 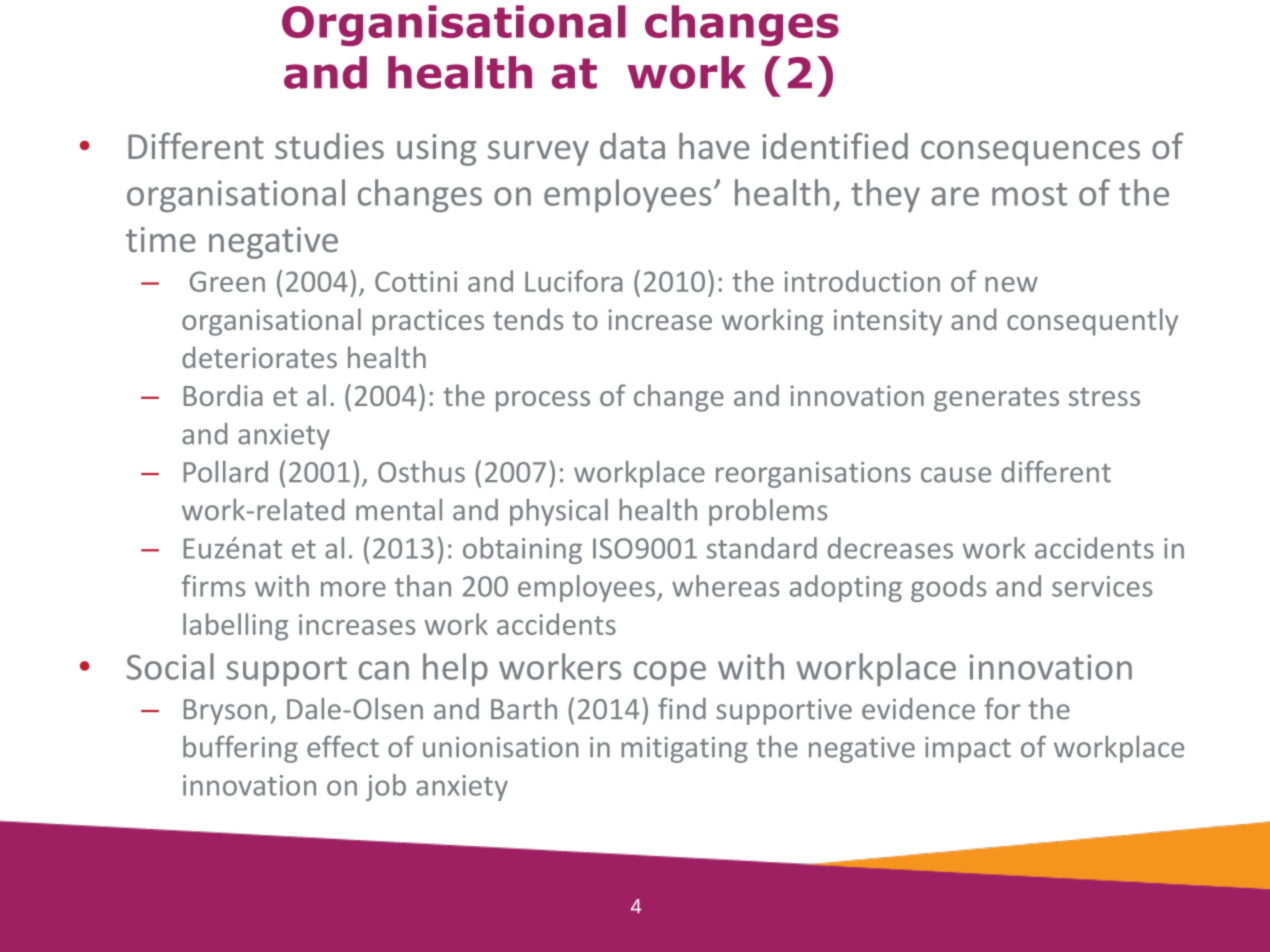 I want to click on cope, so click(x=670, y=673).
